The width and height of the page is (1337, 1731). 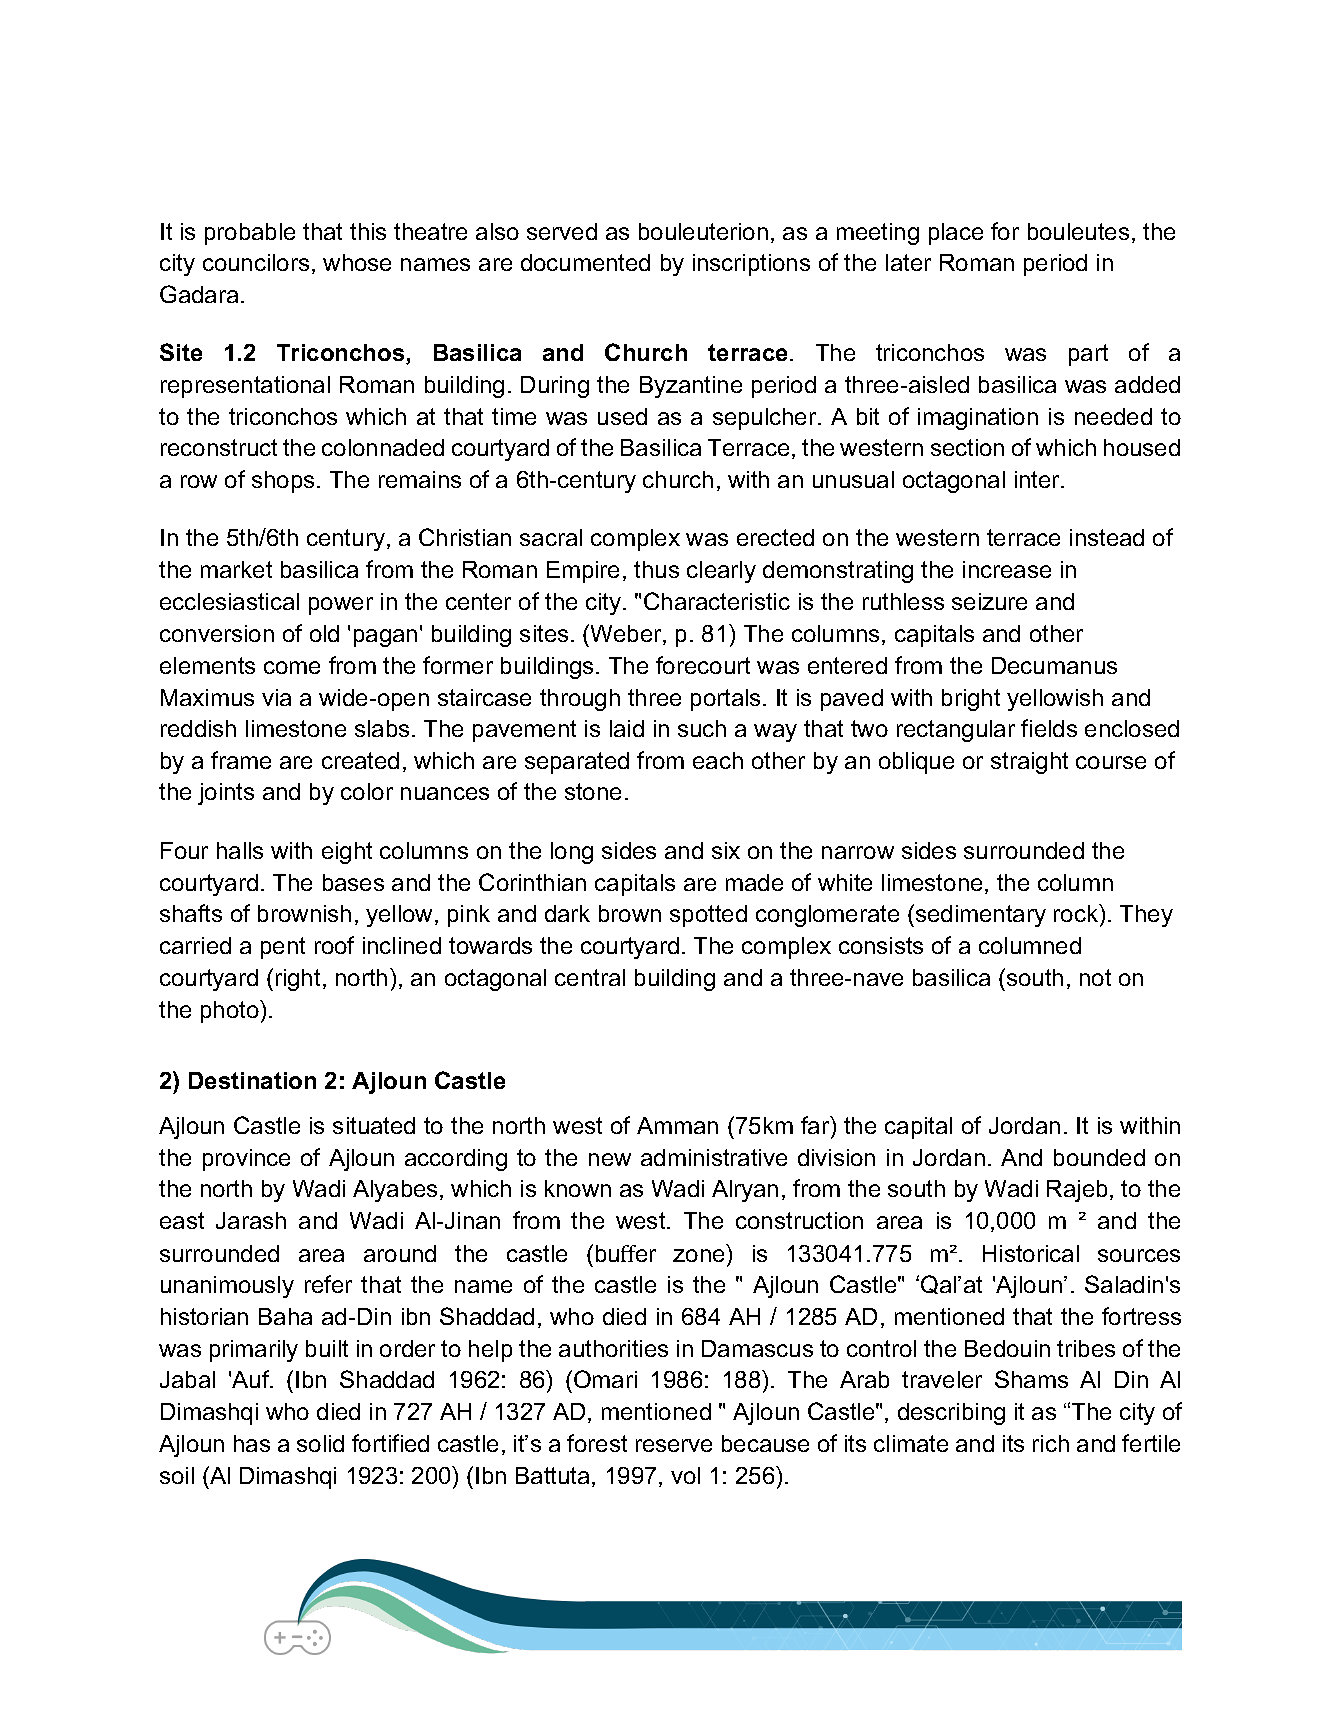 I want to click on eight, so click(x=347, y=853).
